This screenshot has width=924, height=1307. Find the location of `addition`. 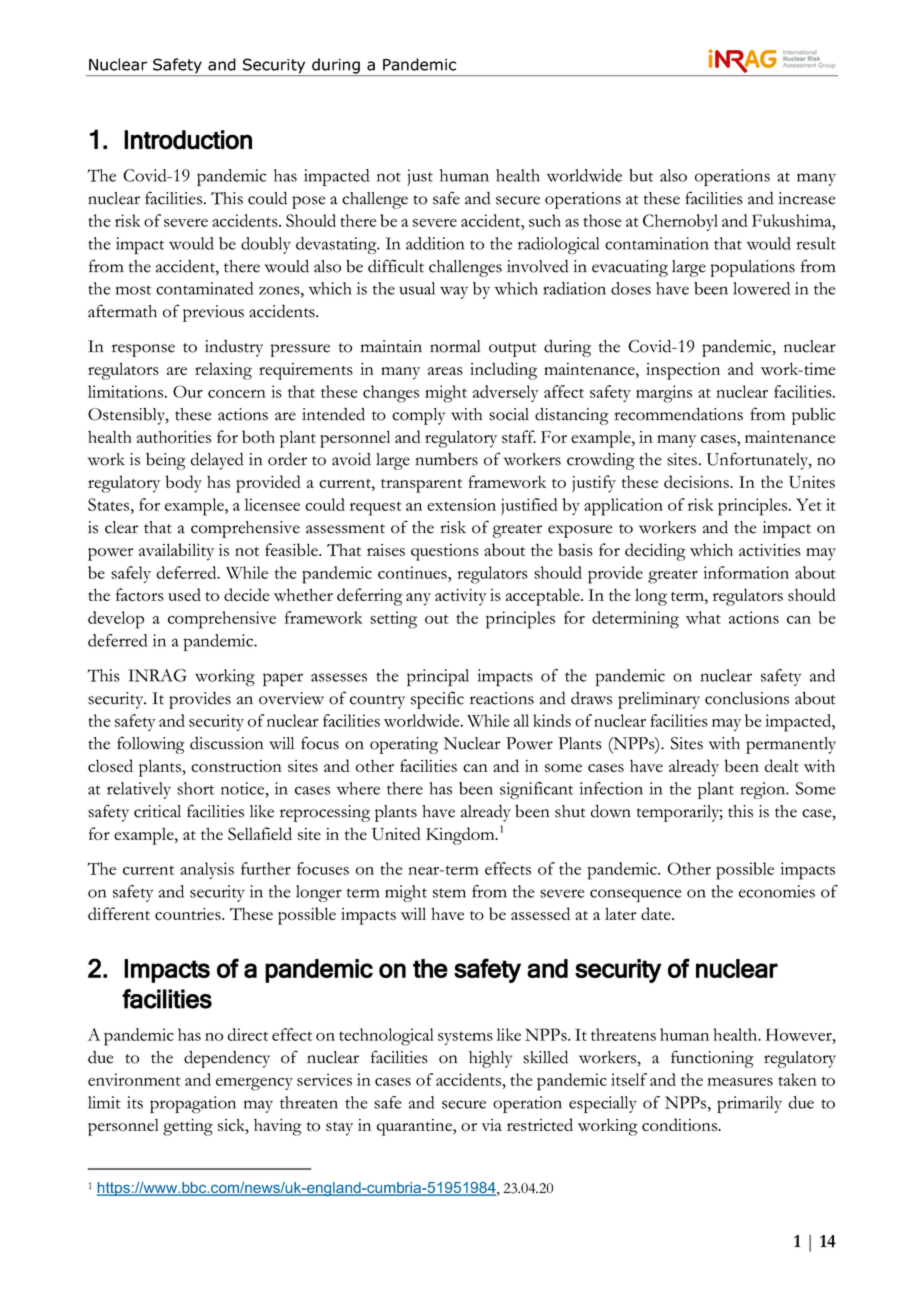

addition is located at coordinates (435, 243).
